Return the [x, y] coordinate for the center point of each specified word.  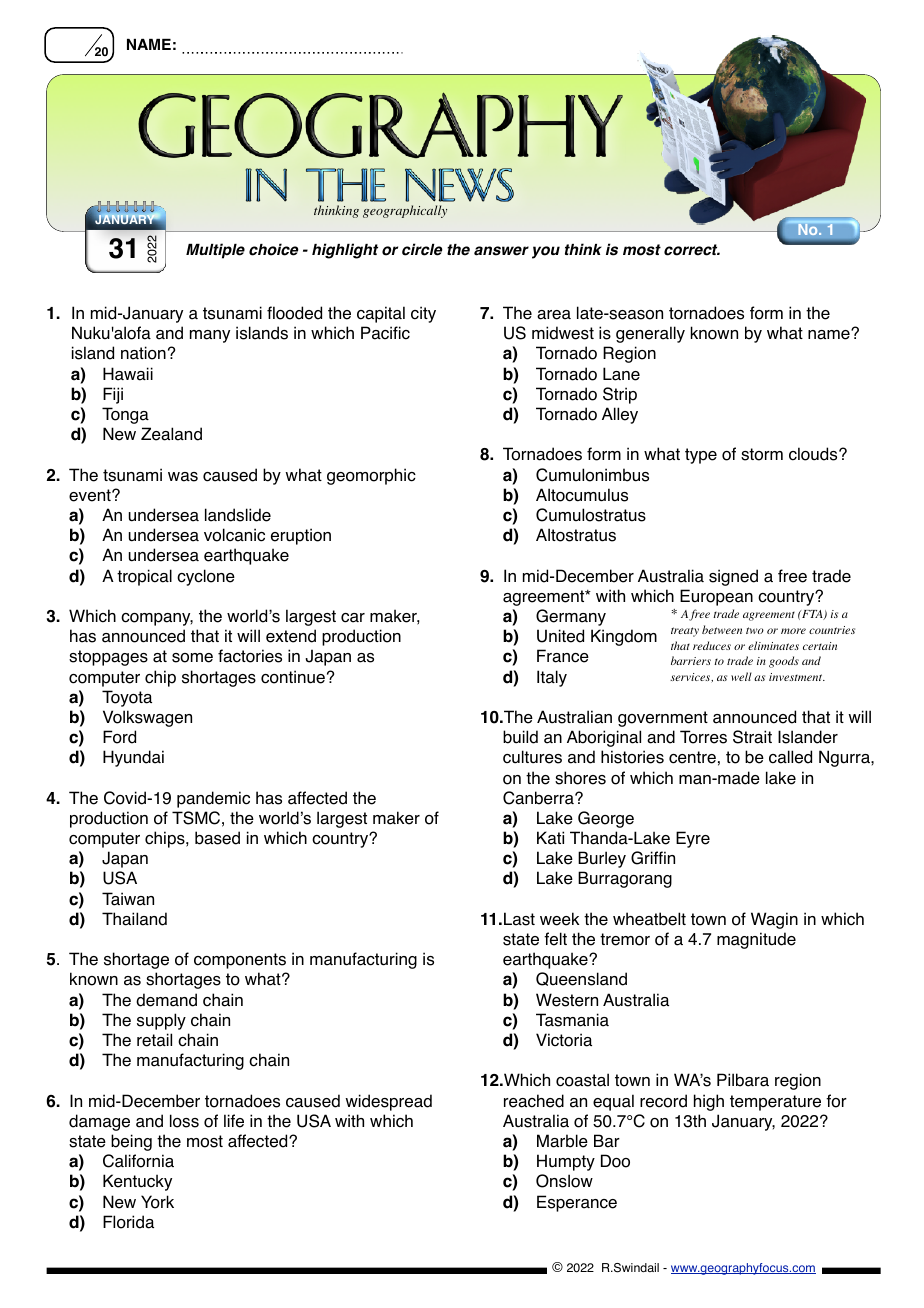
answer [501, 251]
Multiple [215, 251]
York [157, 1202]
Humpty [566, 1162]
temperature [775, 1103]
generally [650, 334]
